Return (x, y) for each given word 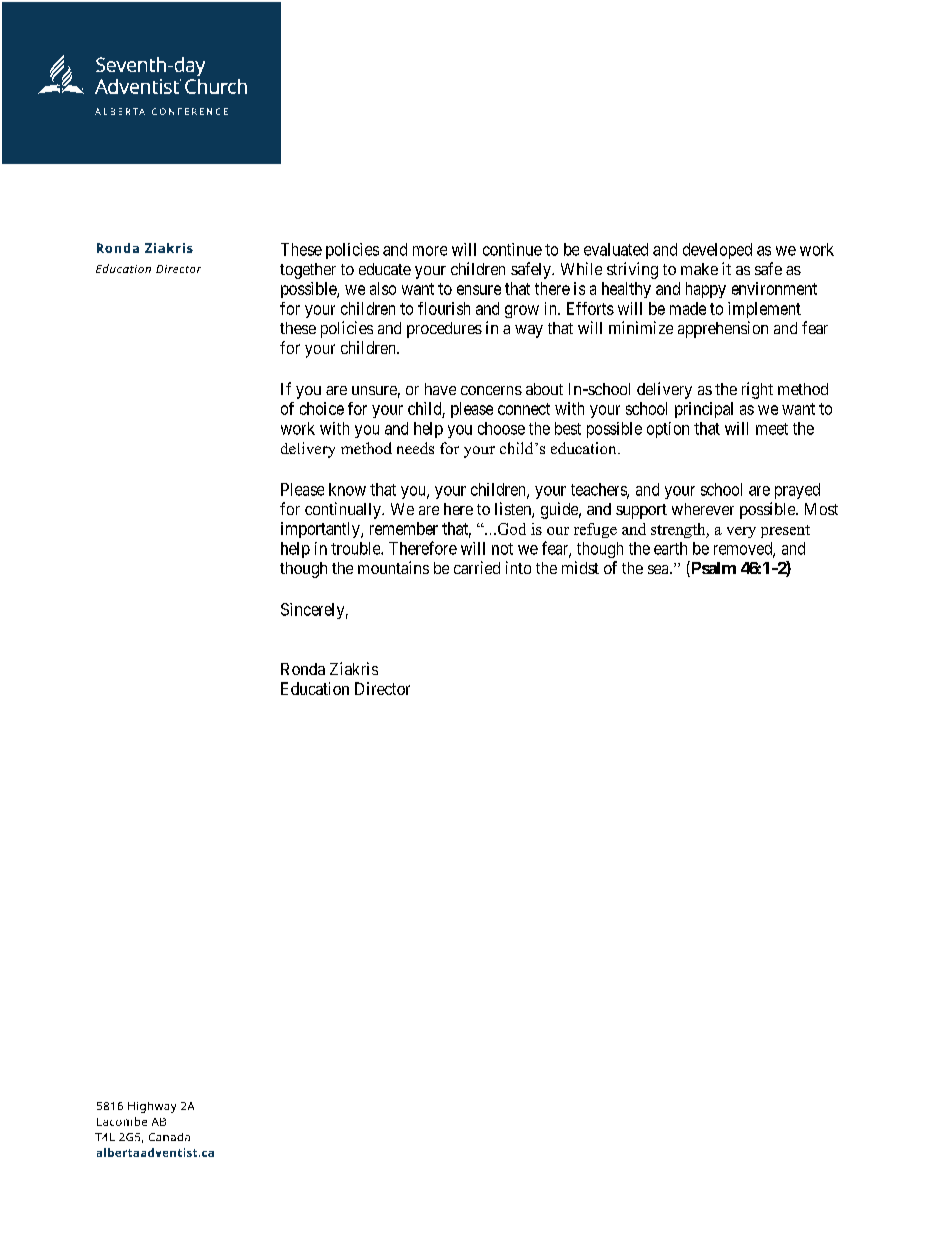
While (581, 268)
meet (772, 429)
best (568, 428)
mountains (393, 567)
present (785, 531)
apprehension (723, 329)
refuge (595, 530)
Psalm (712, 569)
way (529, 331)
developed (717, 251)
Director (382, 688)
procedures (444, 330)
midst (580, 567)
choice (322, 408)
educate (385, 269)
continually (344, 510)
